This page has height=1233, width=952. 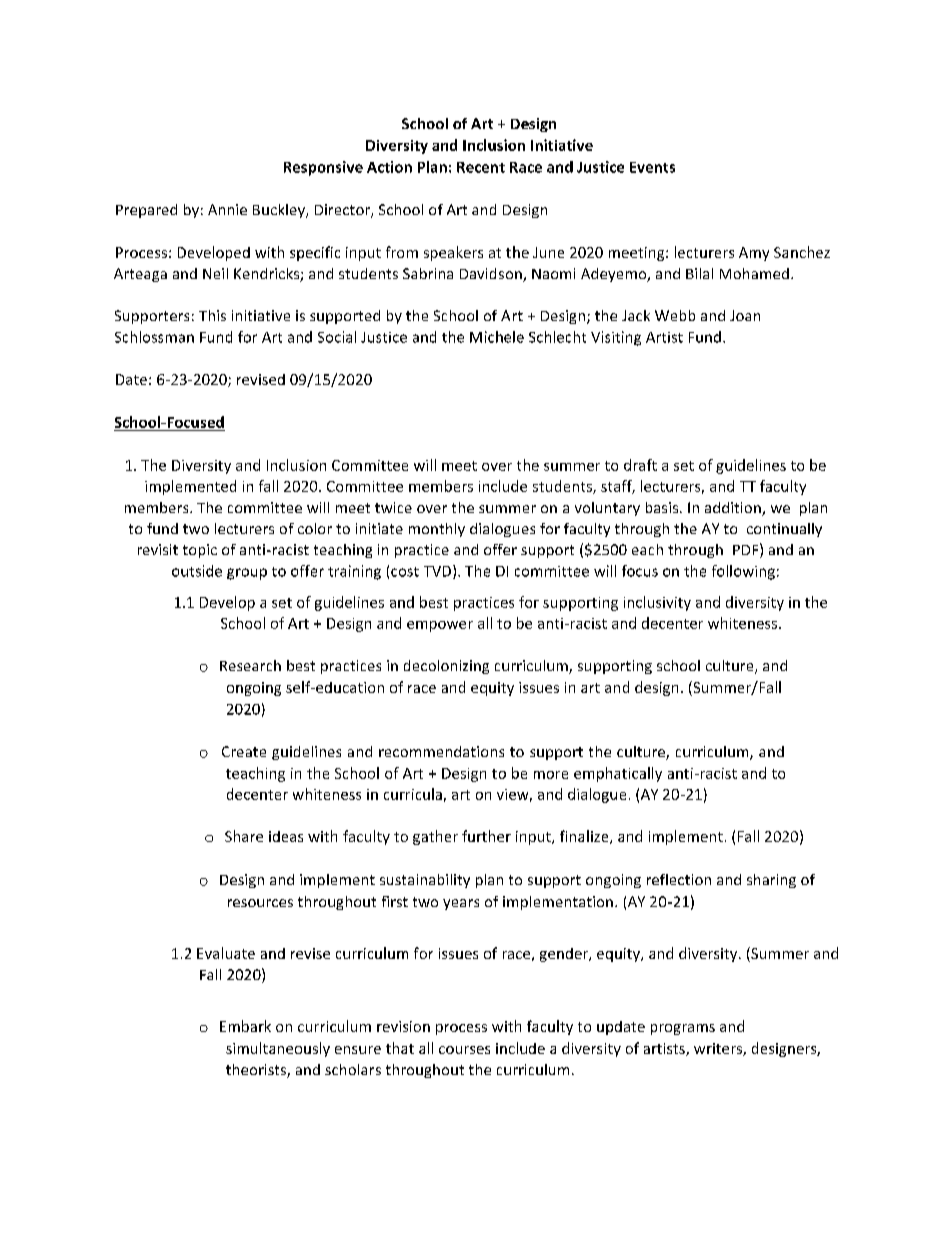 I want to click on group, so click(x=247, y=574).
